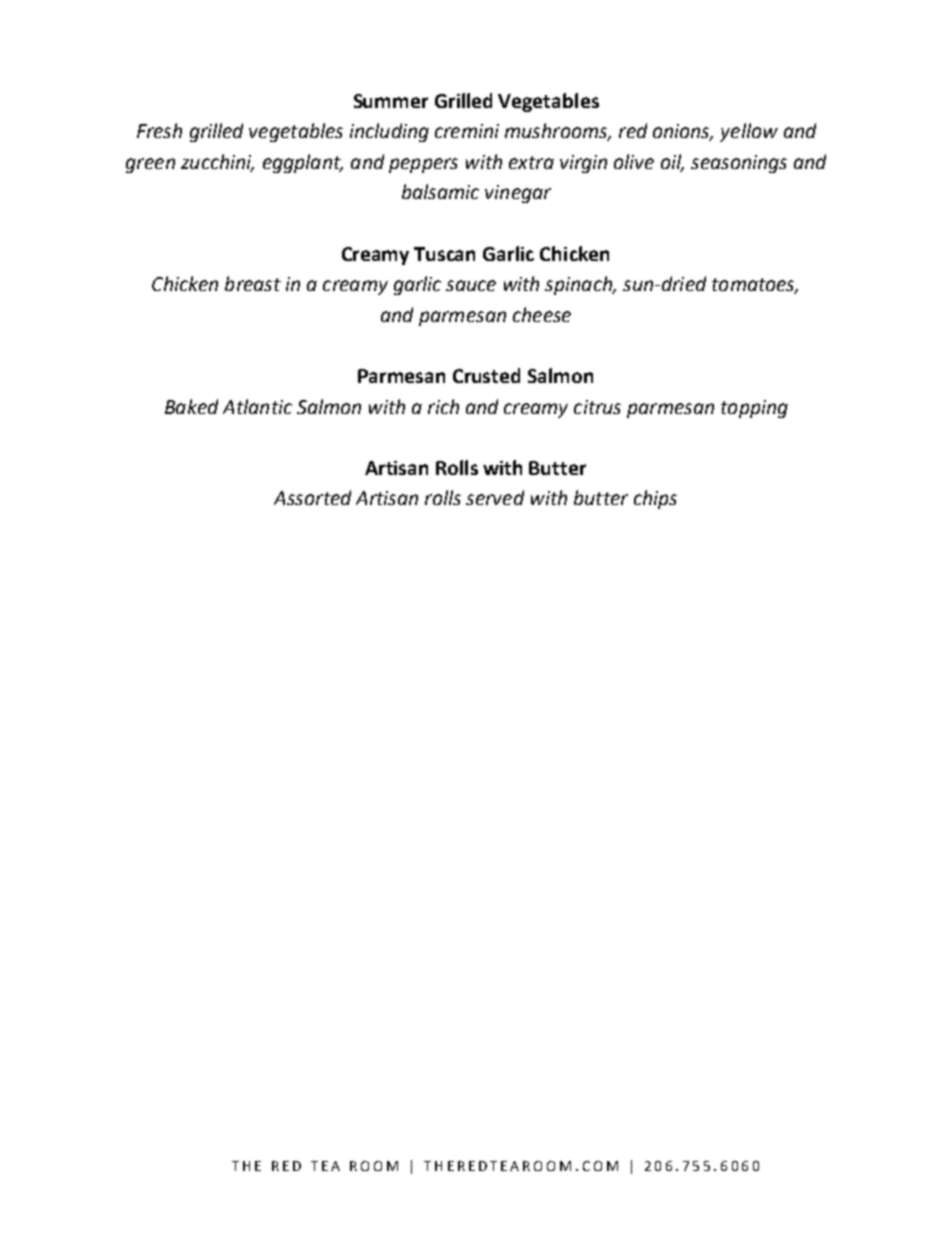 This image has width=952, height=1233. I want to click on Fresh, so click(159, 130).
